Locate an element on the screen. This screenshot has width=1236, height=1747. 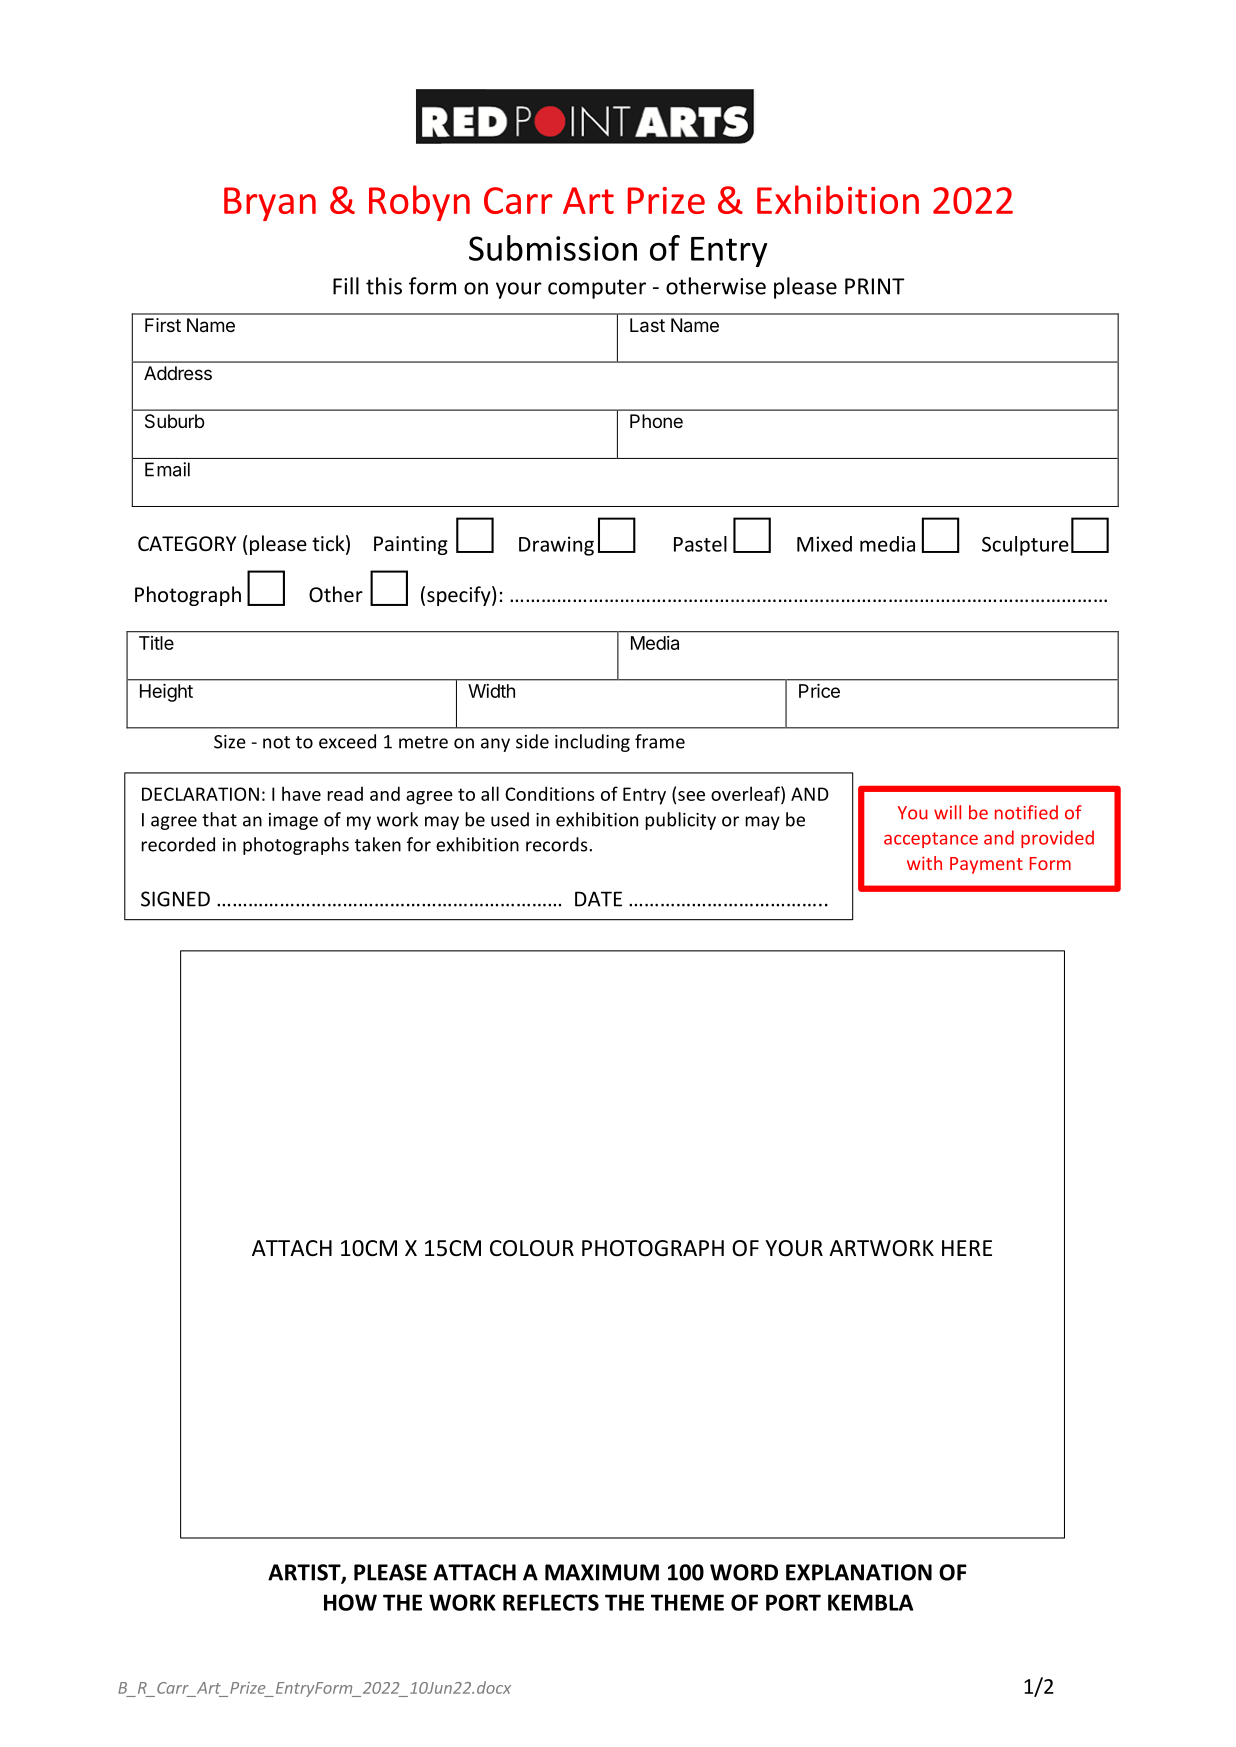
SIGNED is located at coordinates (175, 899).
